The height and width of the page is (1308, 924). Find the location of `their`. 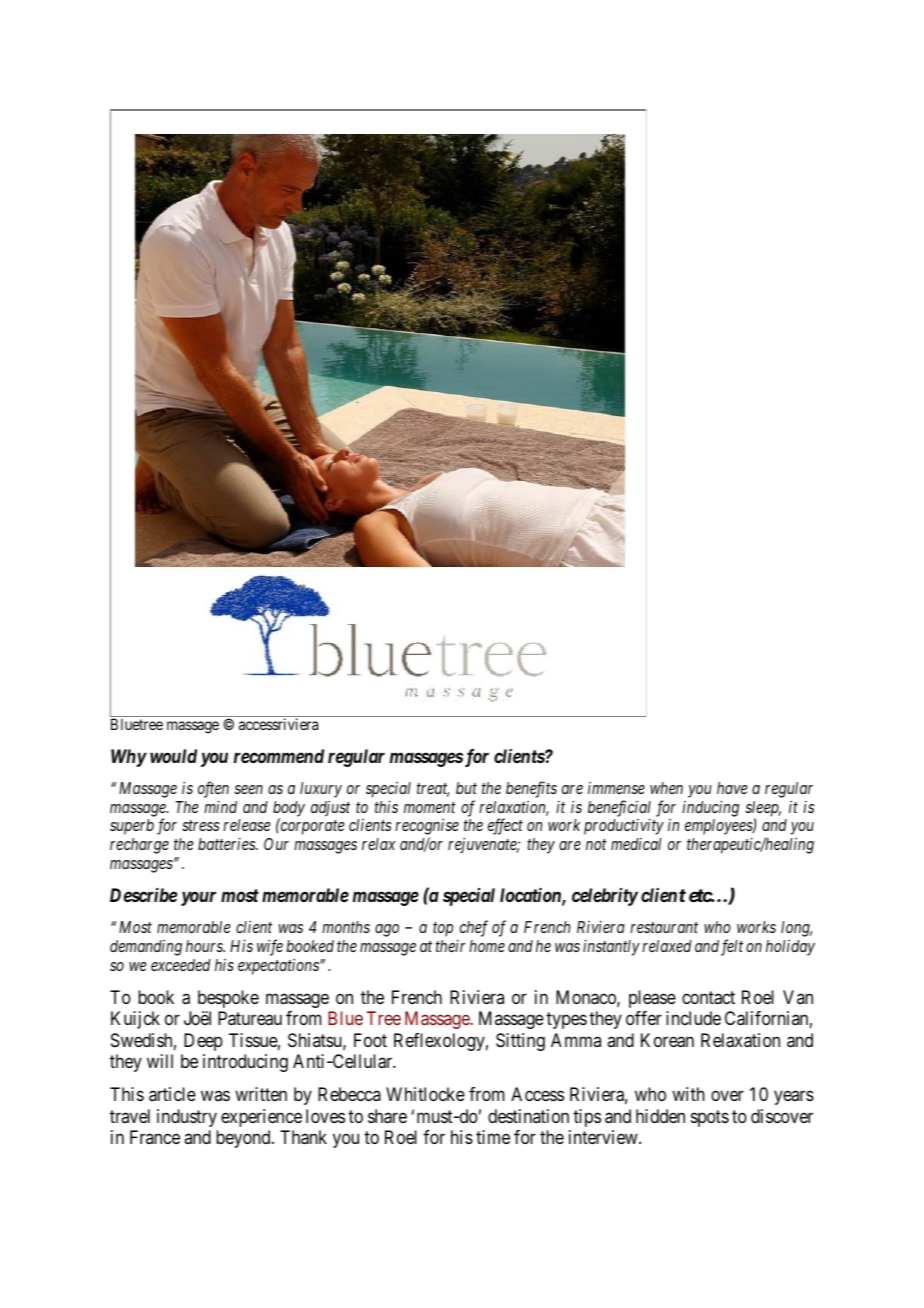

their is located at coordinates (450, 946).
